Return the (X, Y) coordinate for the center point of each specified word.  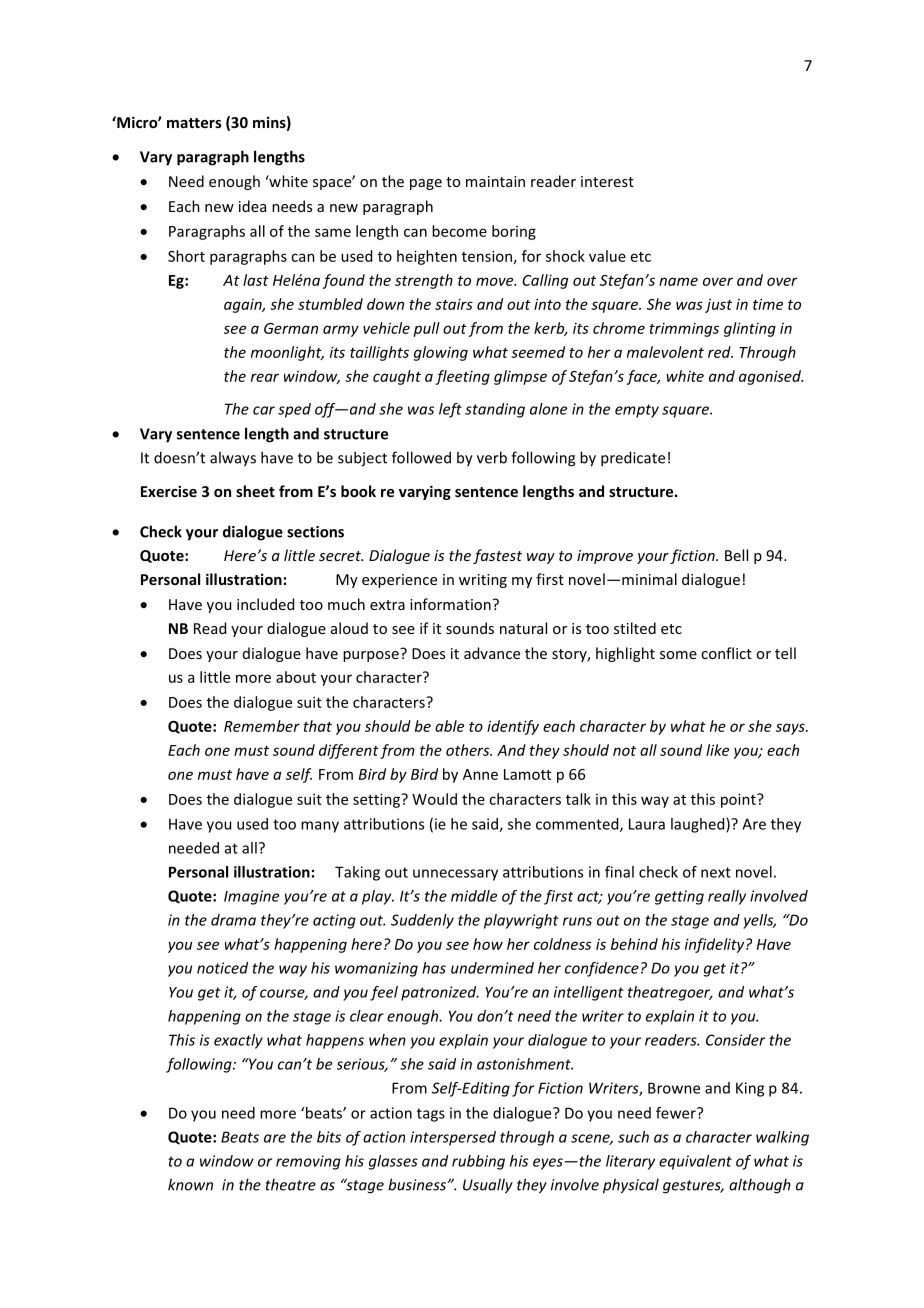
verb (492, 457)
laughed (699, 825)
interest (607, 181)
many (320, 827)
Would (434, 799)
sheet (255, 491)
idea (252, 206)
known (190, 1184)
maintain (495, 181)
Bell (736, 555)
